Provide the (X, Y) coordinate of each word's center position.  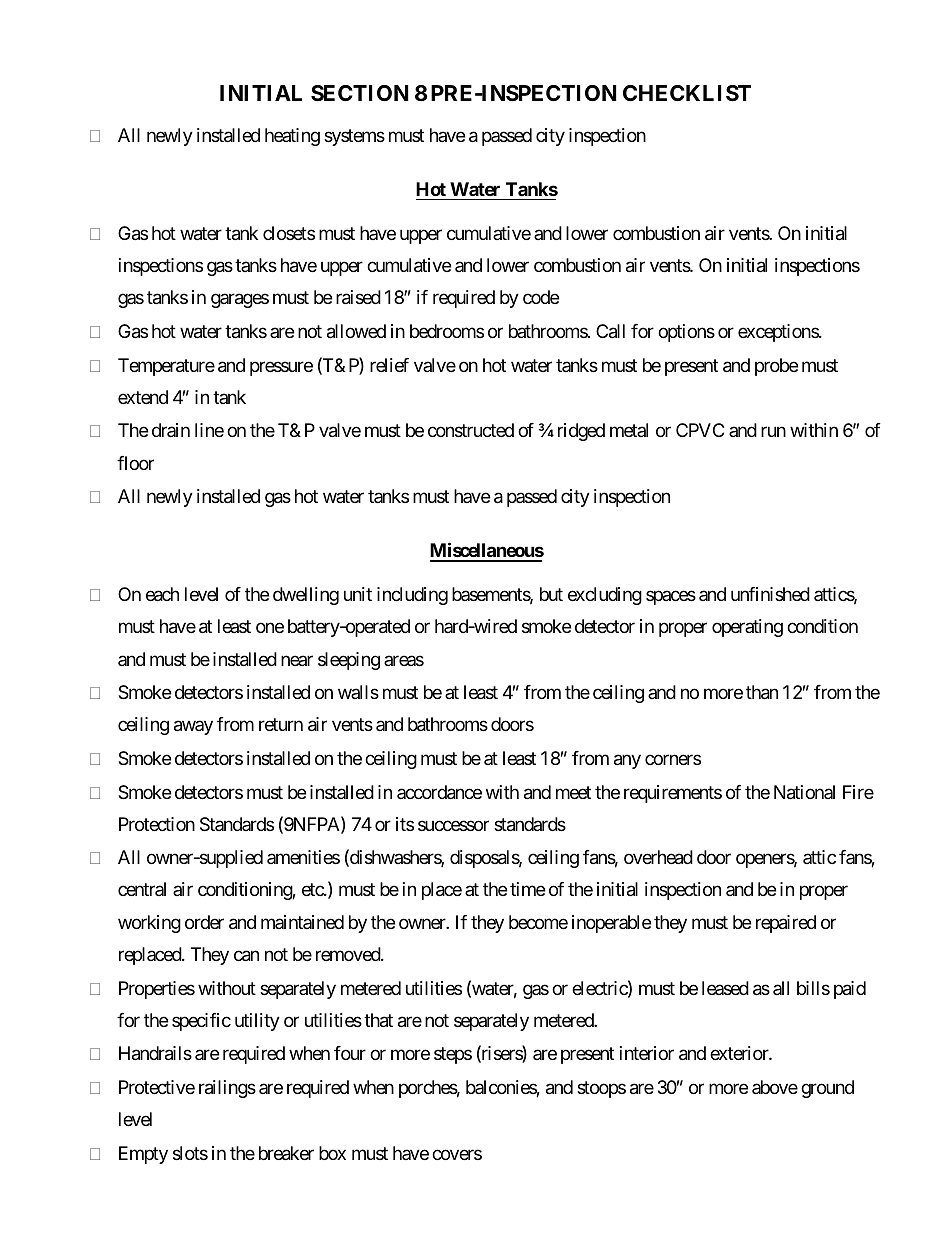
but (551, 594)
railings (227, 1089)
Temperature (166, 367)
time (527, 889)
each (162, 594)
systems (354, 137)
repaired (786, 924)
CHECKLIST (687, 93)
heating (292, 137)
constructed (471, 430)
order (204, 922)
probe (776, 367)
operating (747, 628)
